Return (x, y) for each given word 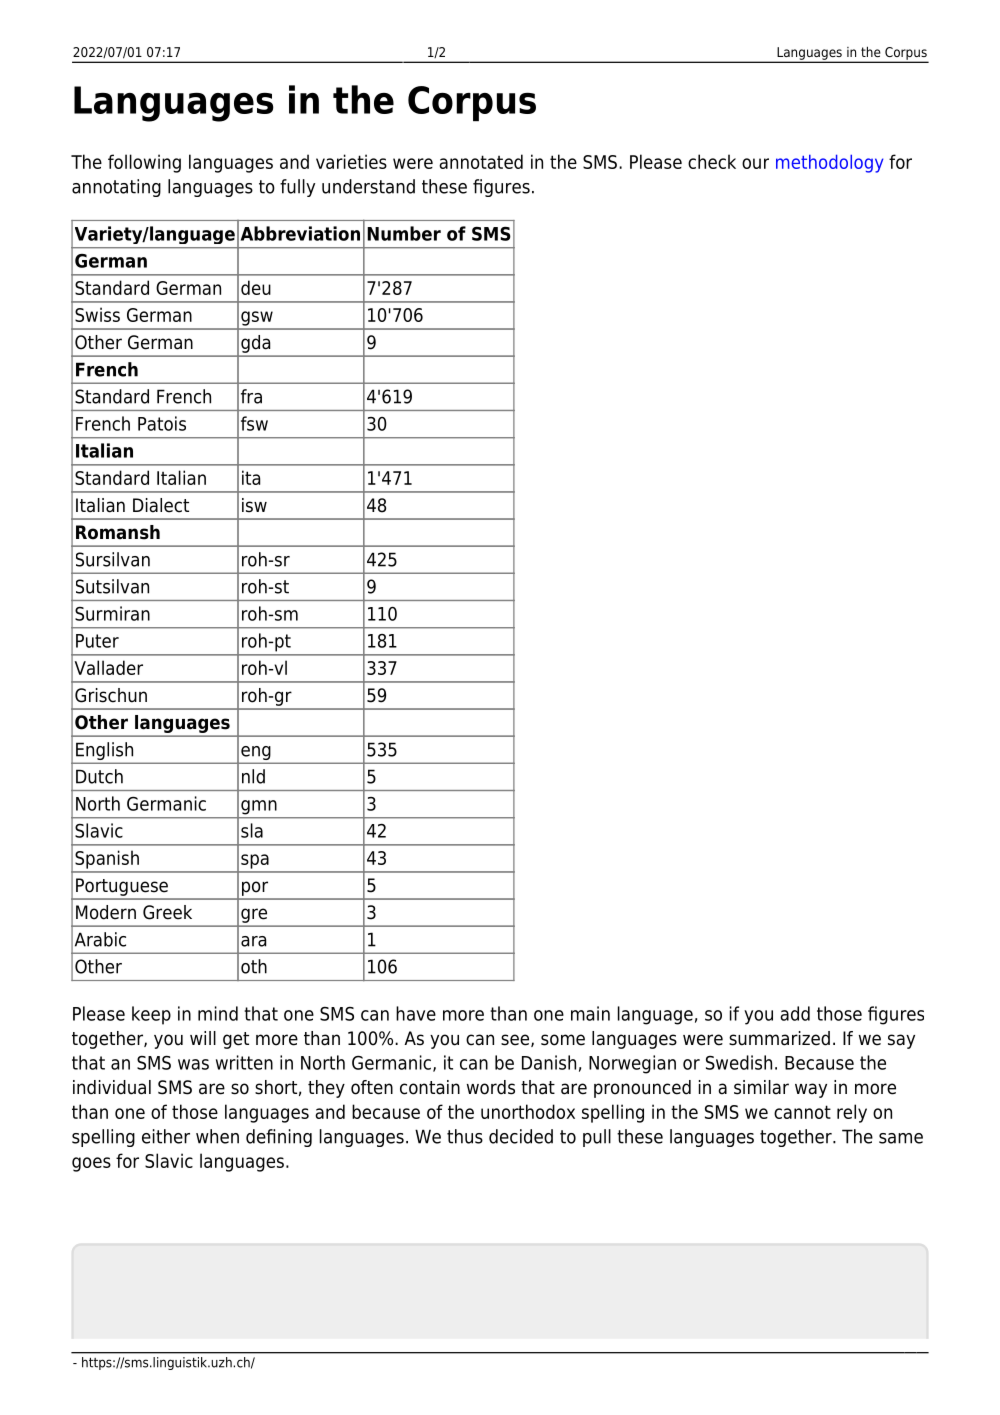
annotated (481, 161)
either (166, 1136)
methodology (829, 163)
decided (521, 1136)
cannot (802, 1112)
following (144, 163)
